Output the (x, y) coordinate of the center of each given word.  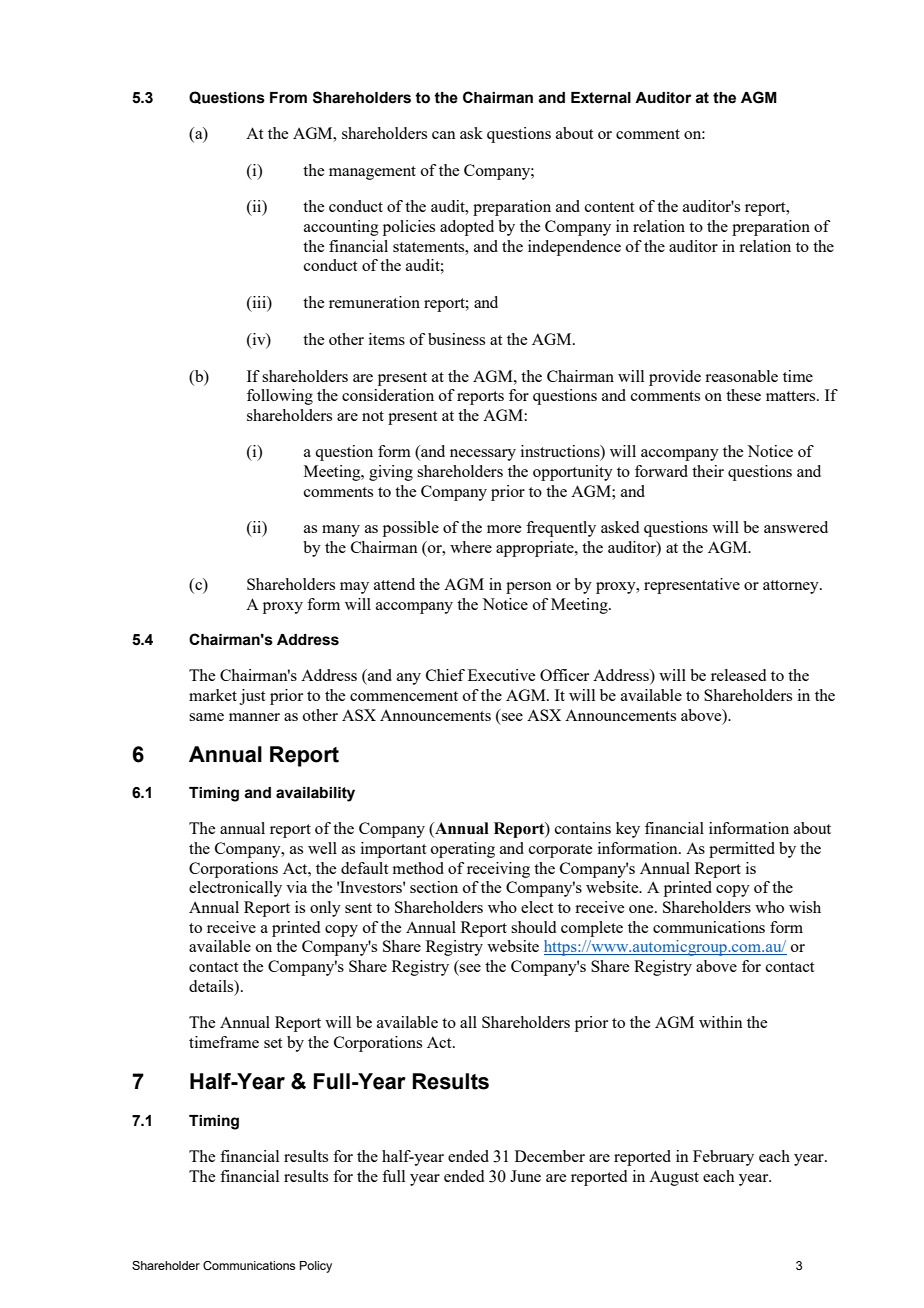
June (525, 1176)
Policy (316, 1267)
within (721, 1022)
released (738, 675)
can (444, 135)
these (743, 395)
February (723, 1158)
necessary (483, 455)
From (288, 98)
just (252, 697)
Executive (501, 675)
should (533, 927)
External (601, 98)
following (280, 397)
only (325, 909)
